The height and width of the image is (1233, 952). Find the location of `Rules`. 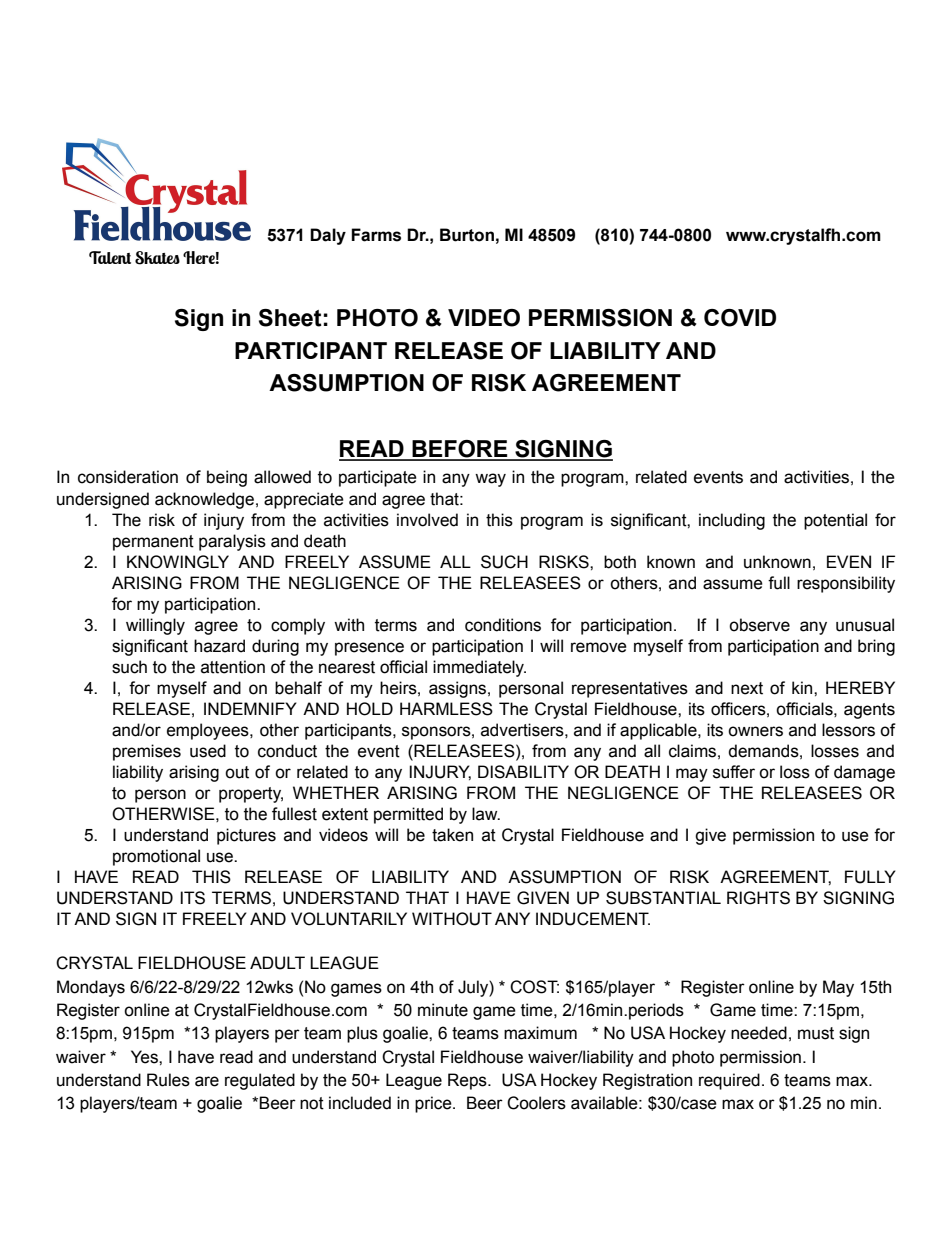

Rules is located at coordinates (168, 1080).
